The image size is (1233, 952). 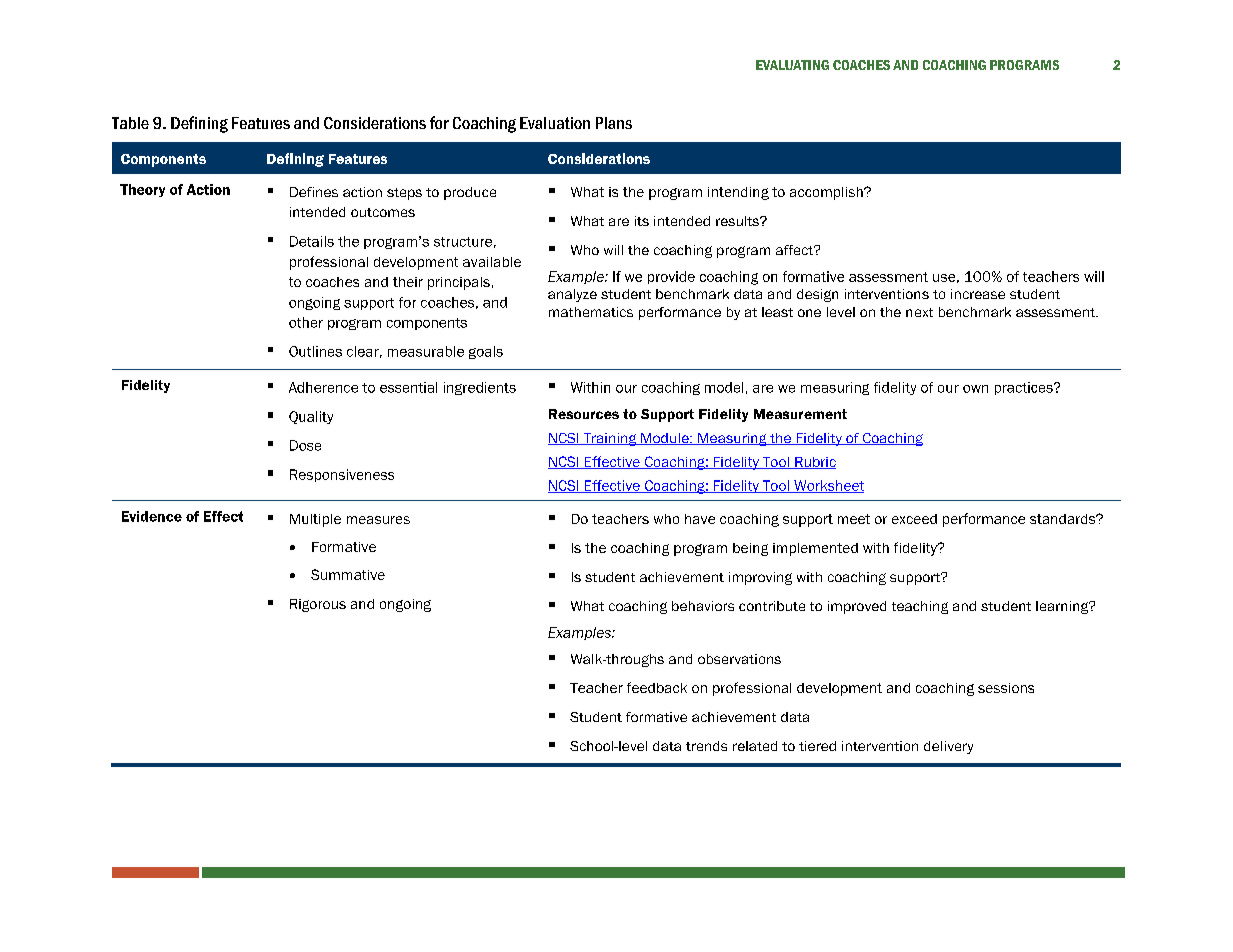 What do you see at coordinates (318, 605) in the screenshot?
I see `Rigorous` at bounding box center [318, 605].
